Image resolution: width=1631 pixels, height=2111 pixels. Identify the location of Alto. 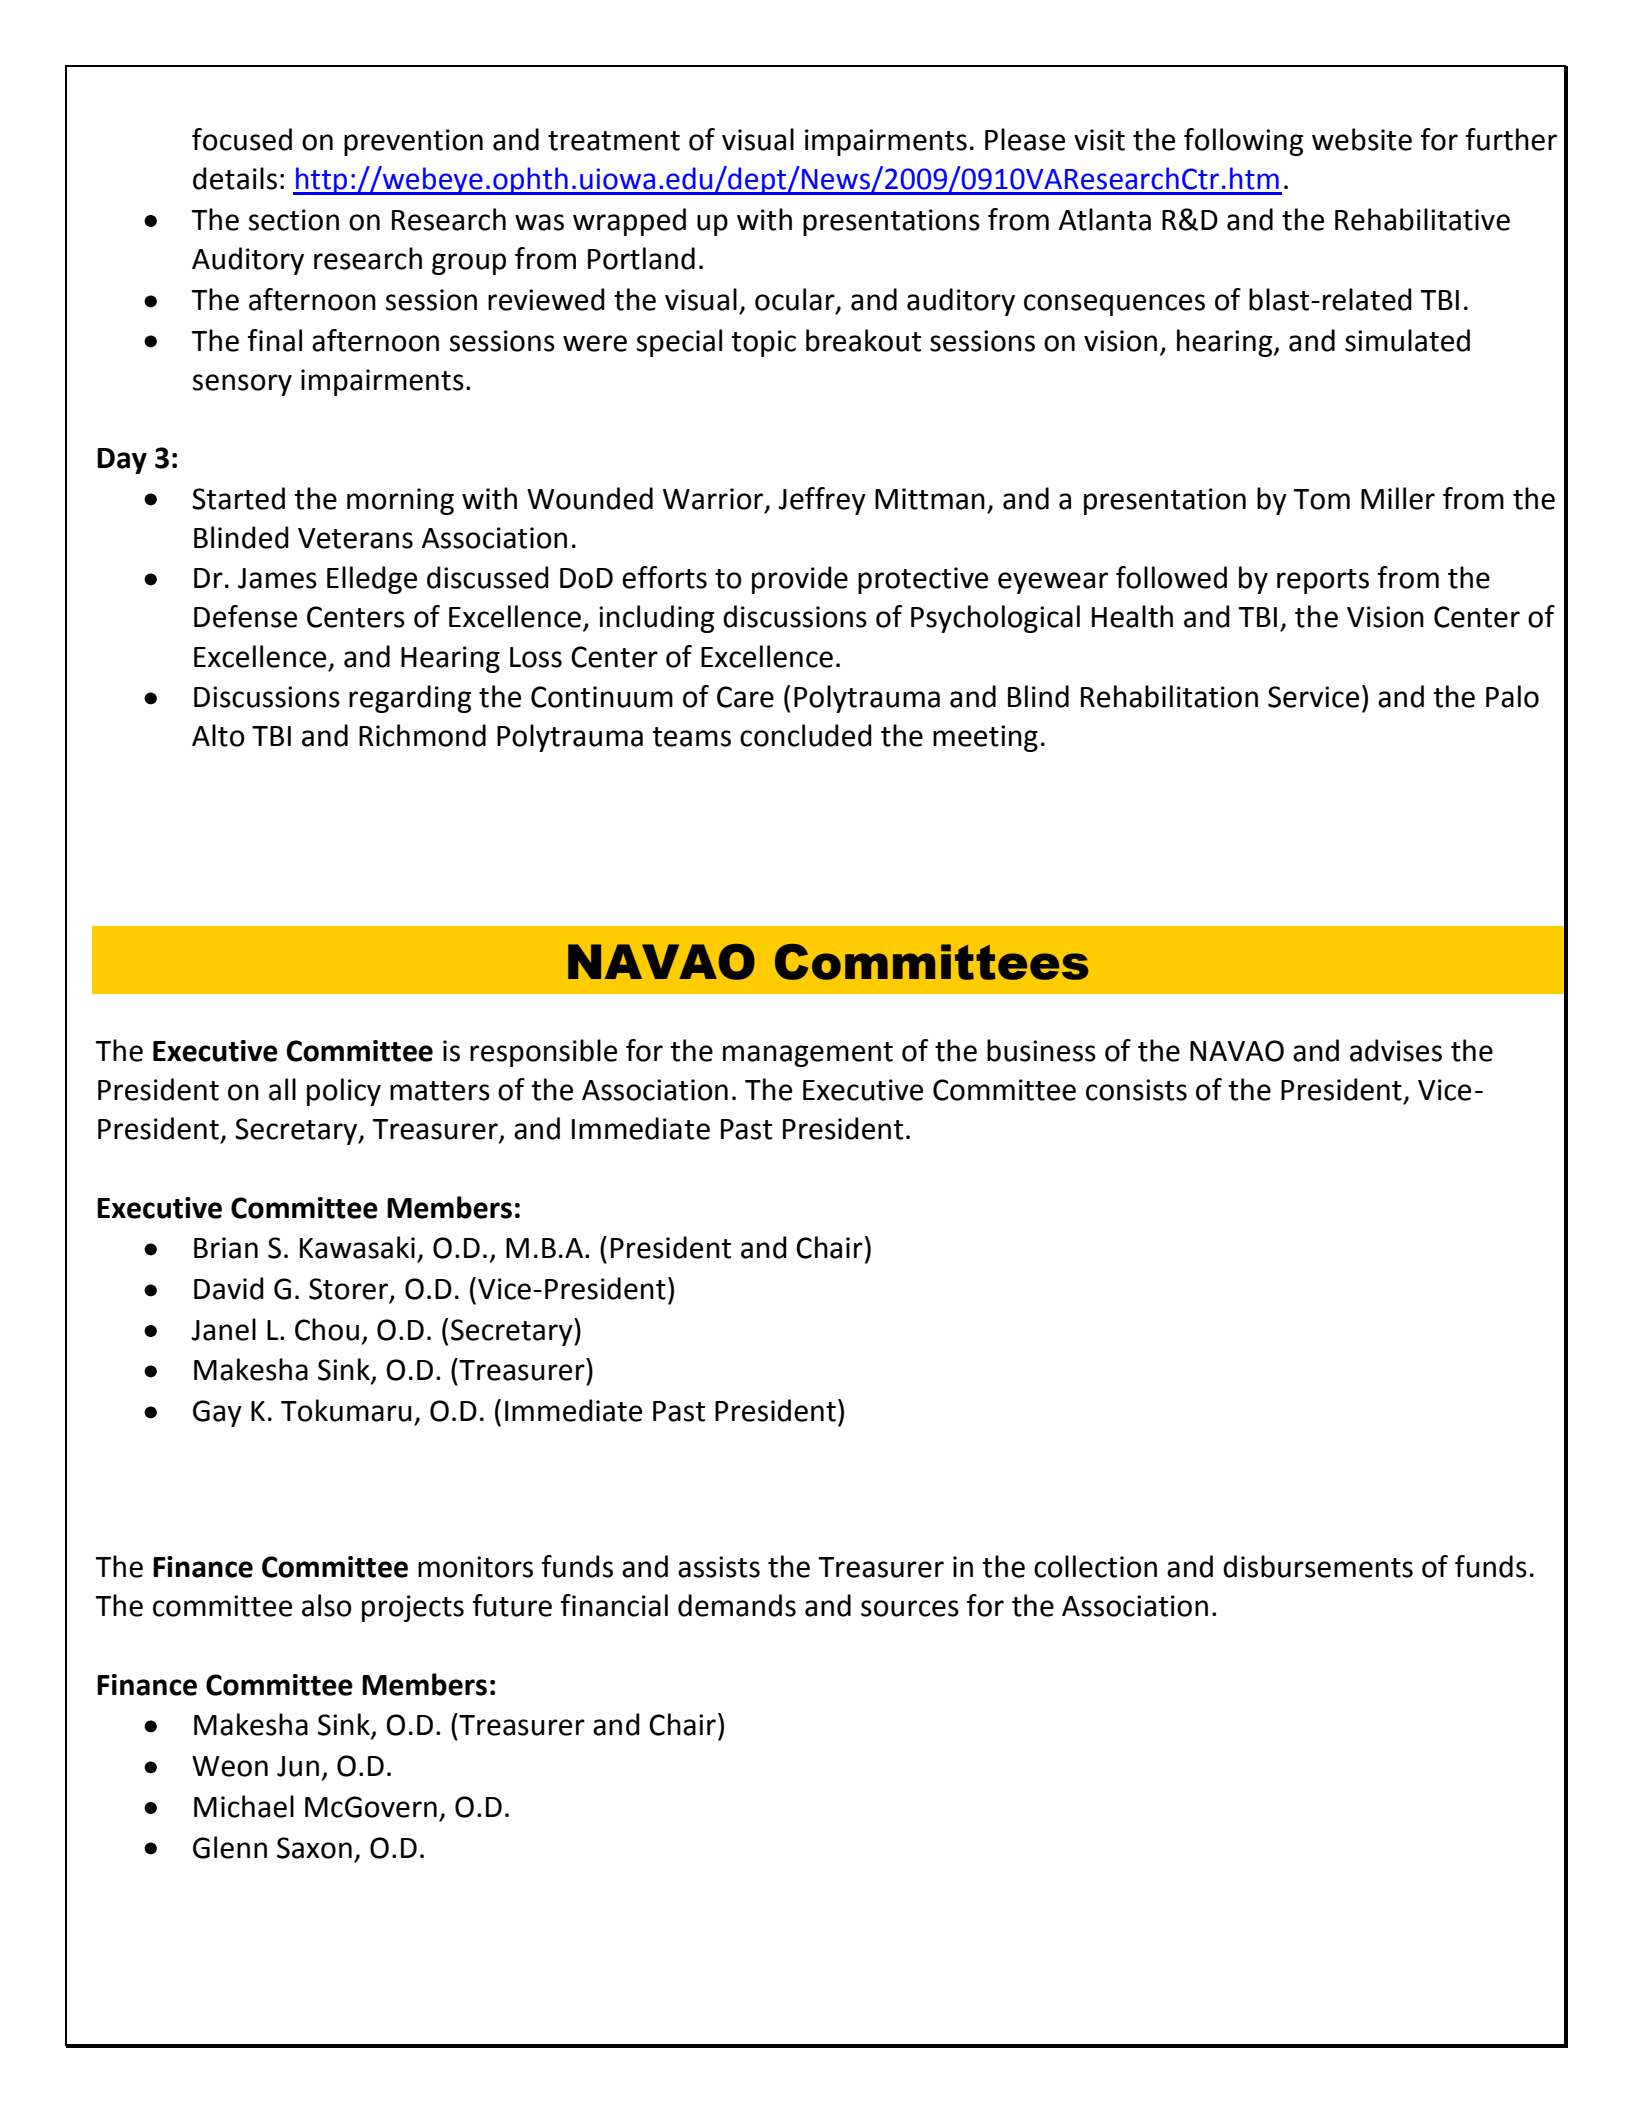
(218, 735).
